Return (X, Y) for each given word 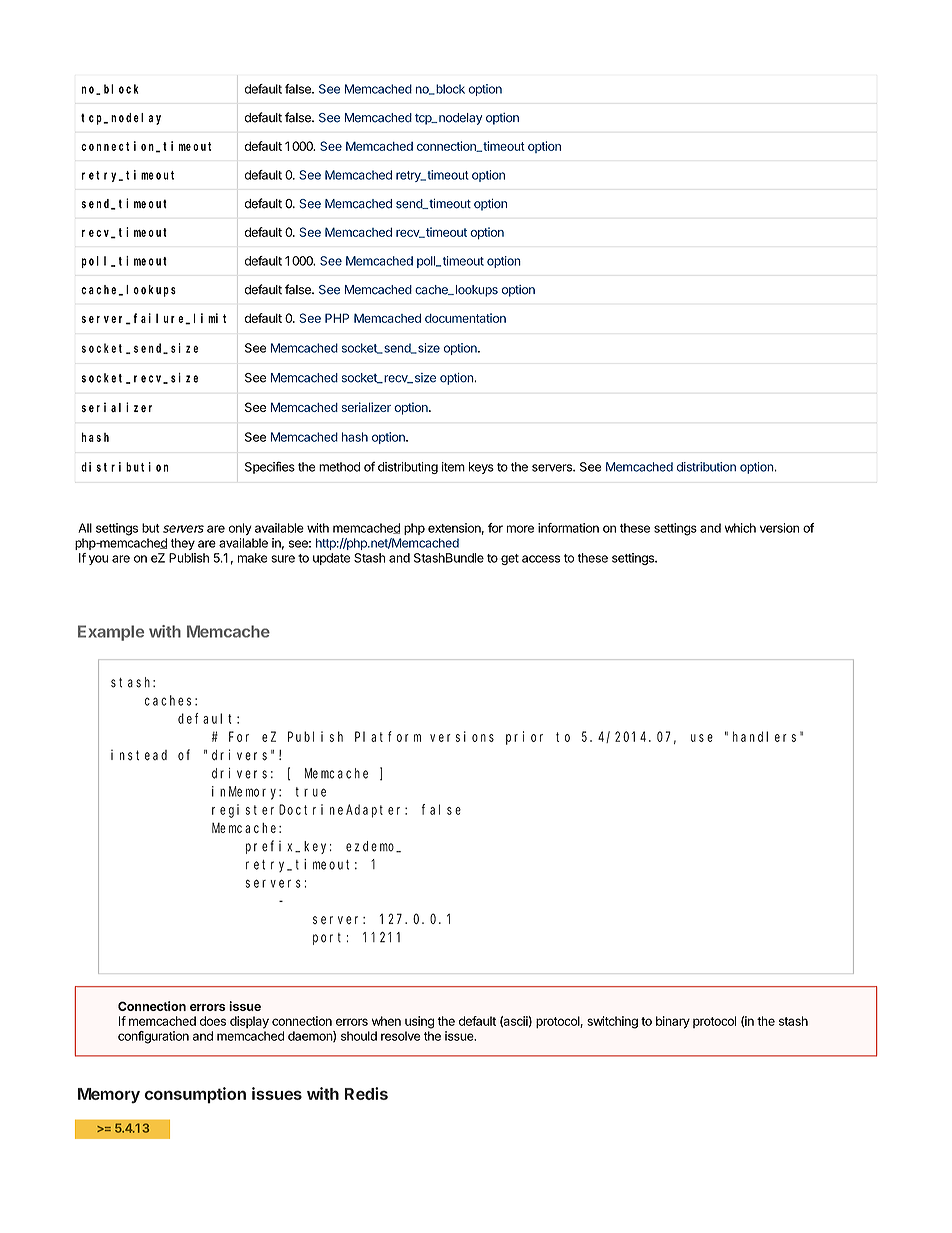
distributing (408, 468)
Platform (388, 736)
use (702, 738)
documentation (465, 318)
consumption (195, 1095)
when (386, 1021)
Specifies (270, 467)
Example (111, 633)
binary (673, 1022)
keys (481, 468)
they (183, 544)
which (740, 528)
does (213, 1021)
